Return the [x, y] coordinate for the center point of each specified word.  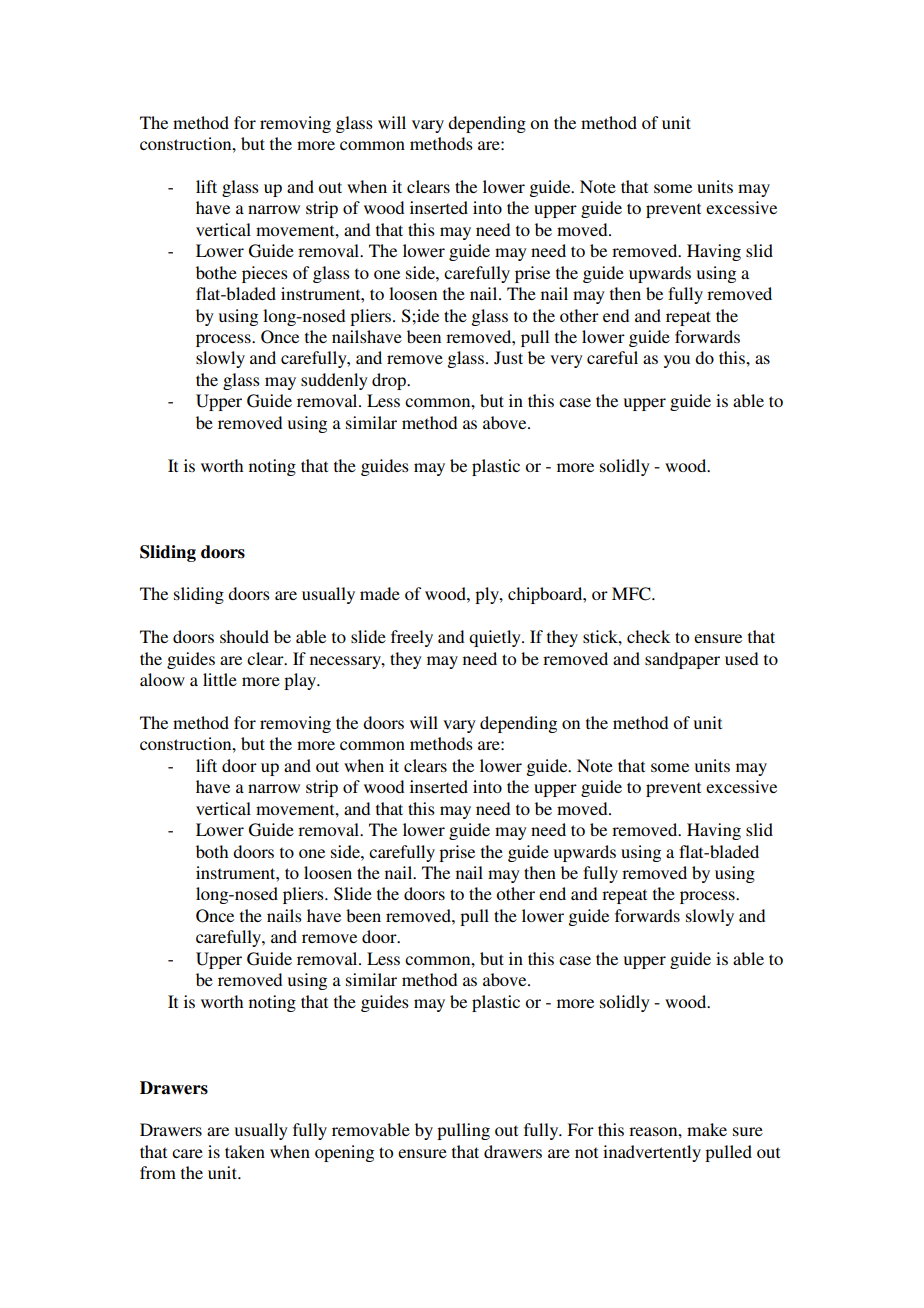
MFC [632, 594]
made [380, 593]
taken [245, 1151]
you [677, 361]
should [244, 636]
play [301, 681]
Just [508, 358]
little [220, 679]
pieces [265, 274]
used [741, 658]
